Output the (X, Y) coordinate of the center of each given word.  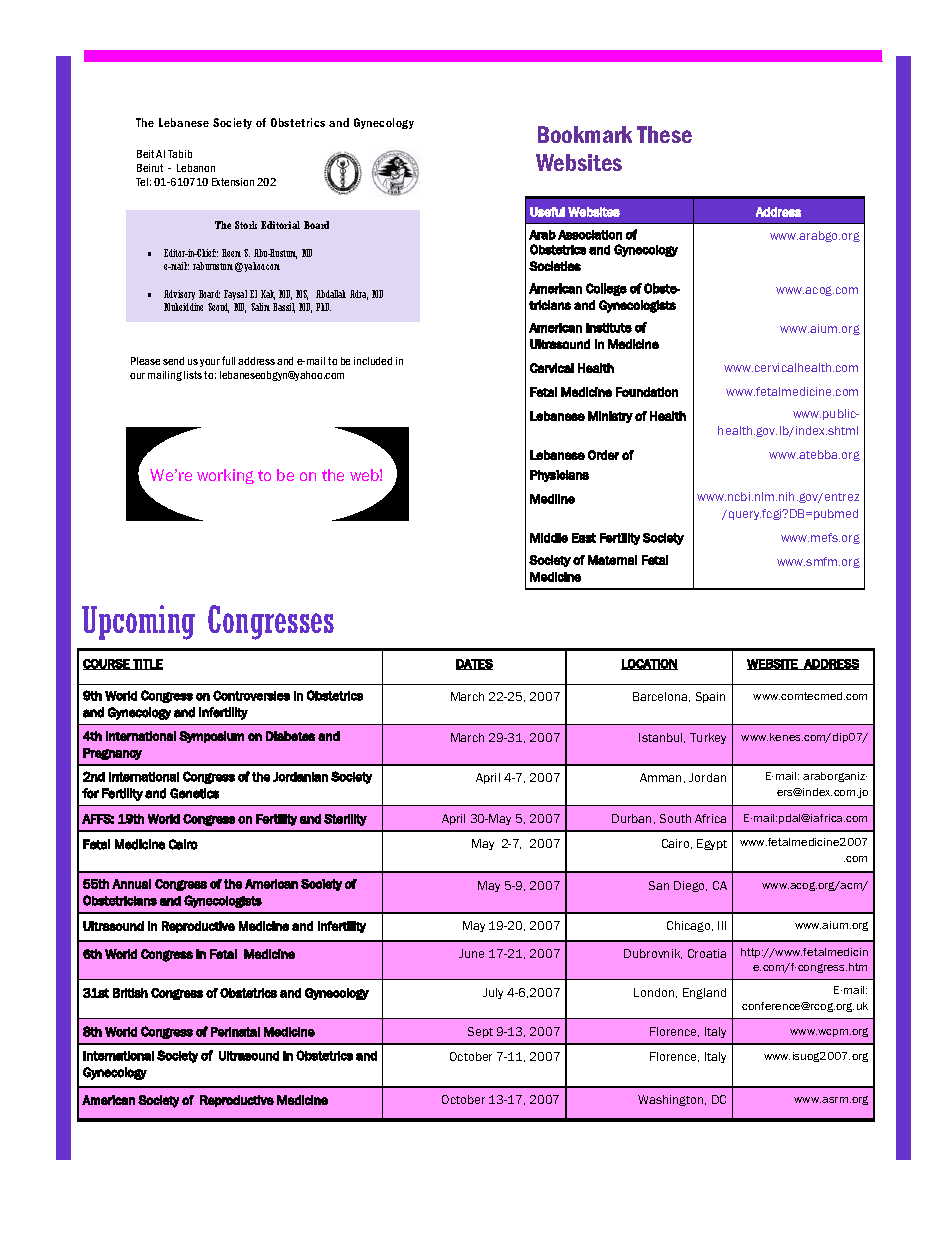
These (664, 134)
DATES (474, 664)
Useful (547, 212)
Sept (480, 1032)
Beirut (150, 168)
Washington (672, 1100)
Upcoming (138, 622)
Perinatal (235, 1032)
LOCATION (649, 664)
